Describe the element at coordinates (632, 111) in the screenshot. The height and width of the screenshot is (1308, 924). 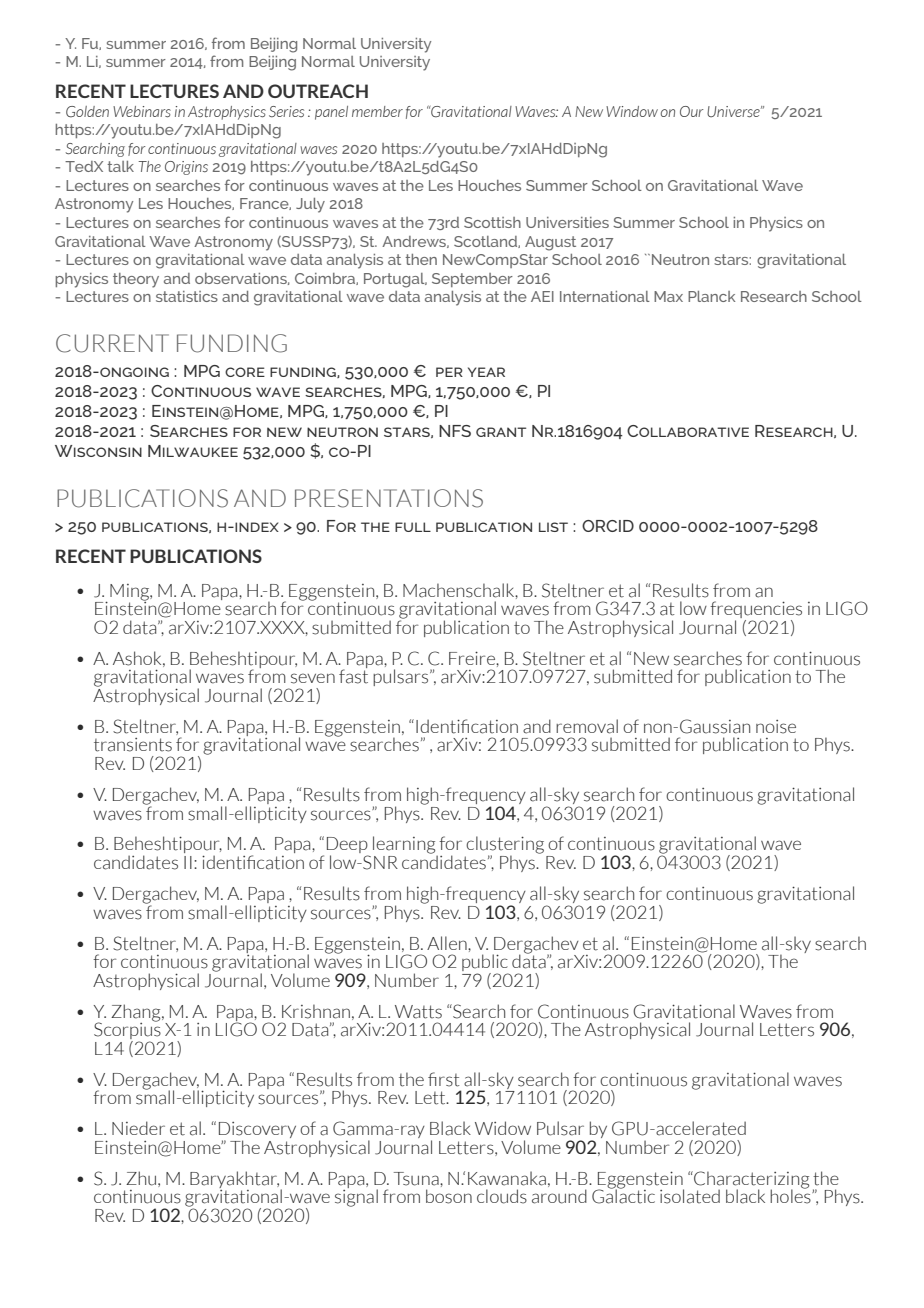
I see `Window` at that location.
